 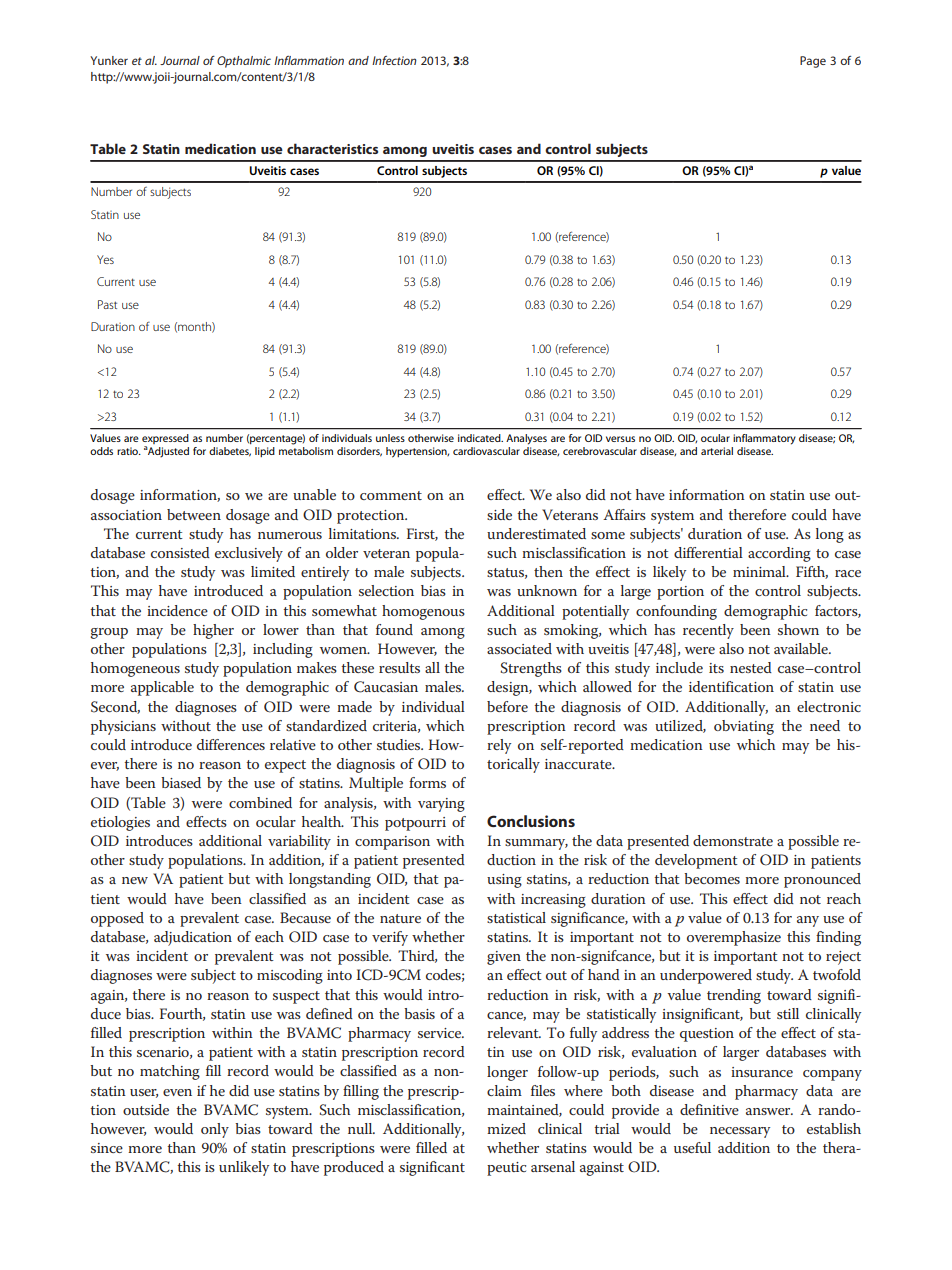 What do you see at coordinates (423, 612) in the image?
I see `homogenous` at bounding box center [423, 612].
